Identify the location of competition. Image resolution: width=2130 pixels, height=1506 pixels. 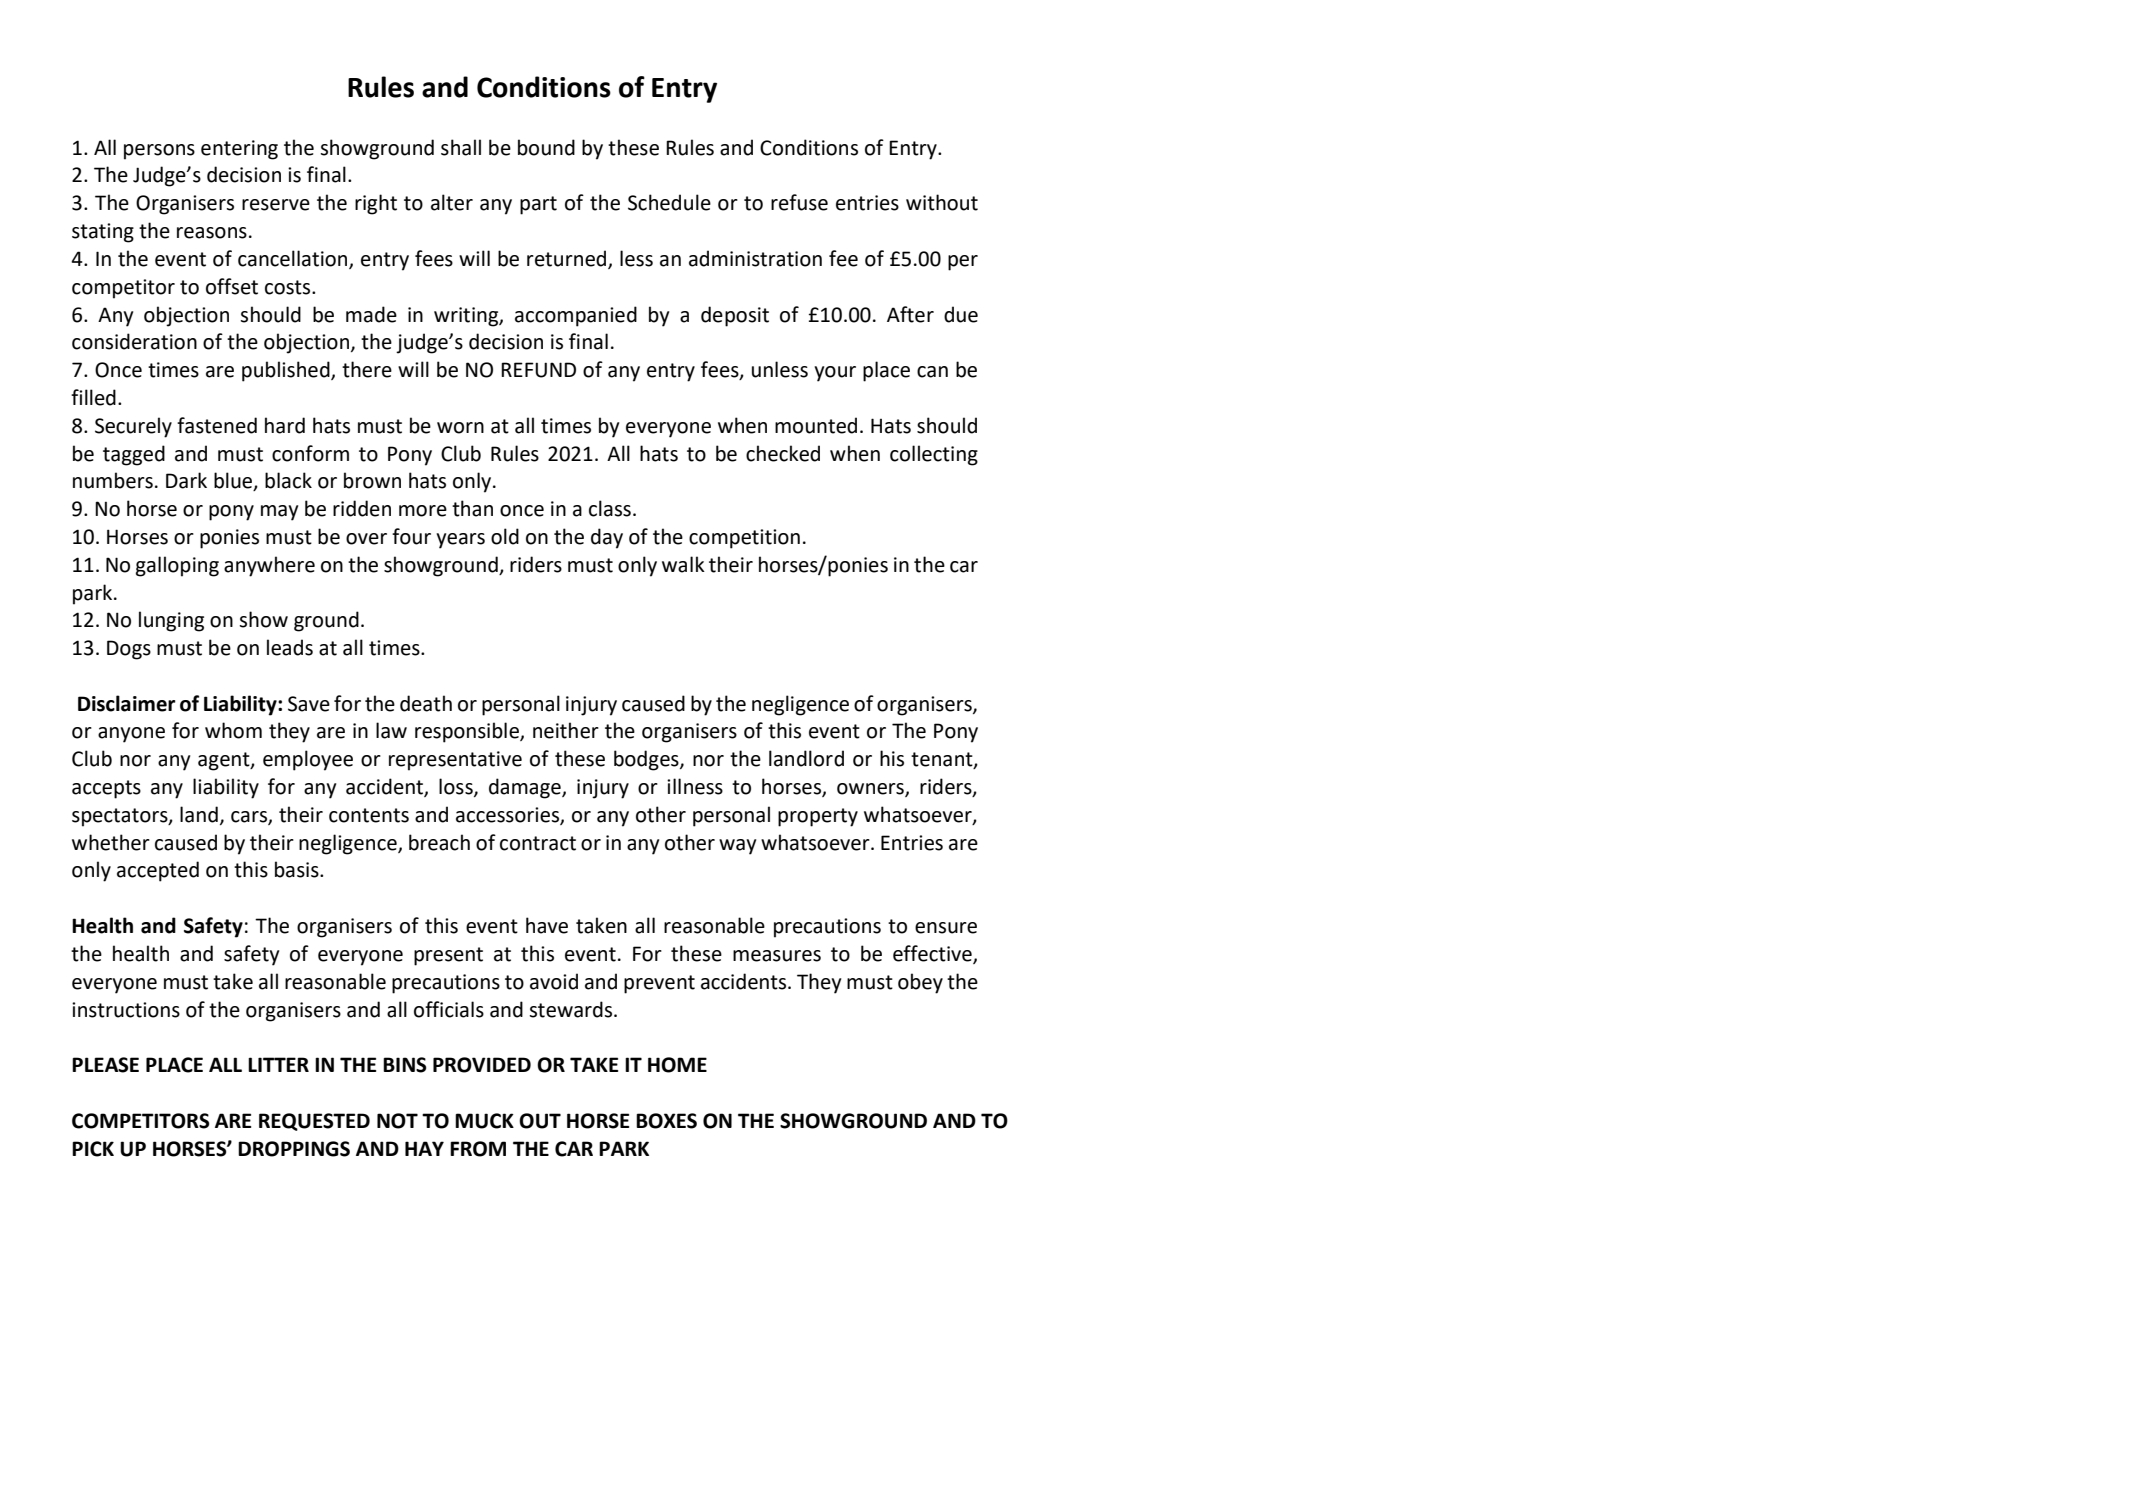
(744, 539).
